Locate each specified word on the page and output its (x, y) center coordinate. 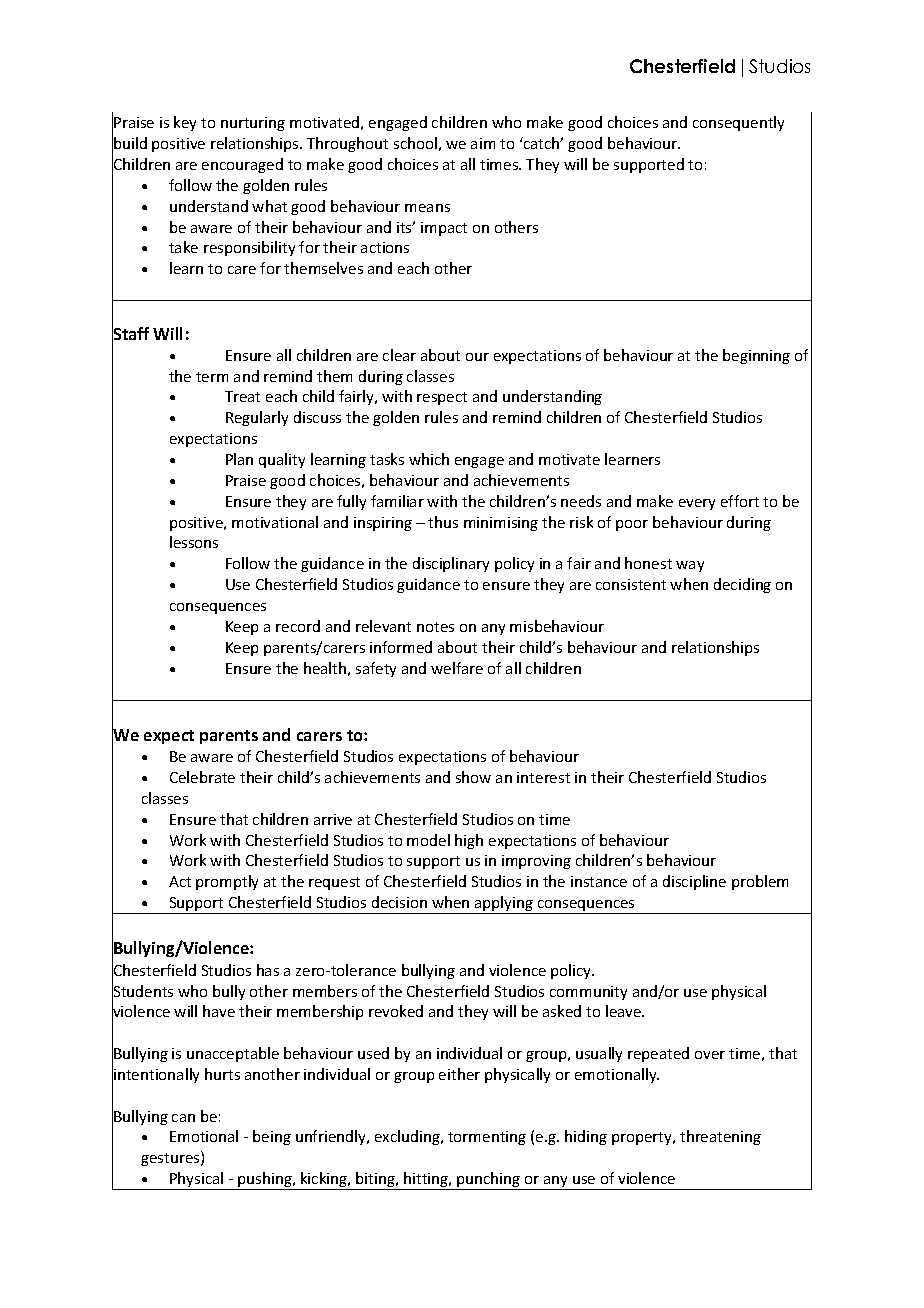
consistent (631, 584)
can (183, 1118)
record (298, 626)
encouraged (242, 165)
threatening (720, 1137)
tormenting (487, 1138)
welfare (457, 668)
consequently (738, 123)
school (415, 143)
